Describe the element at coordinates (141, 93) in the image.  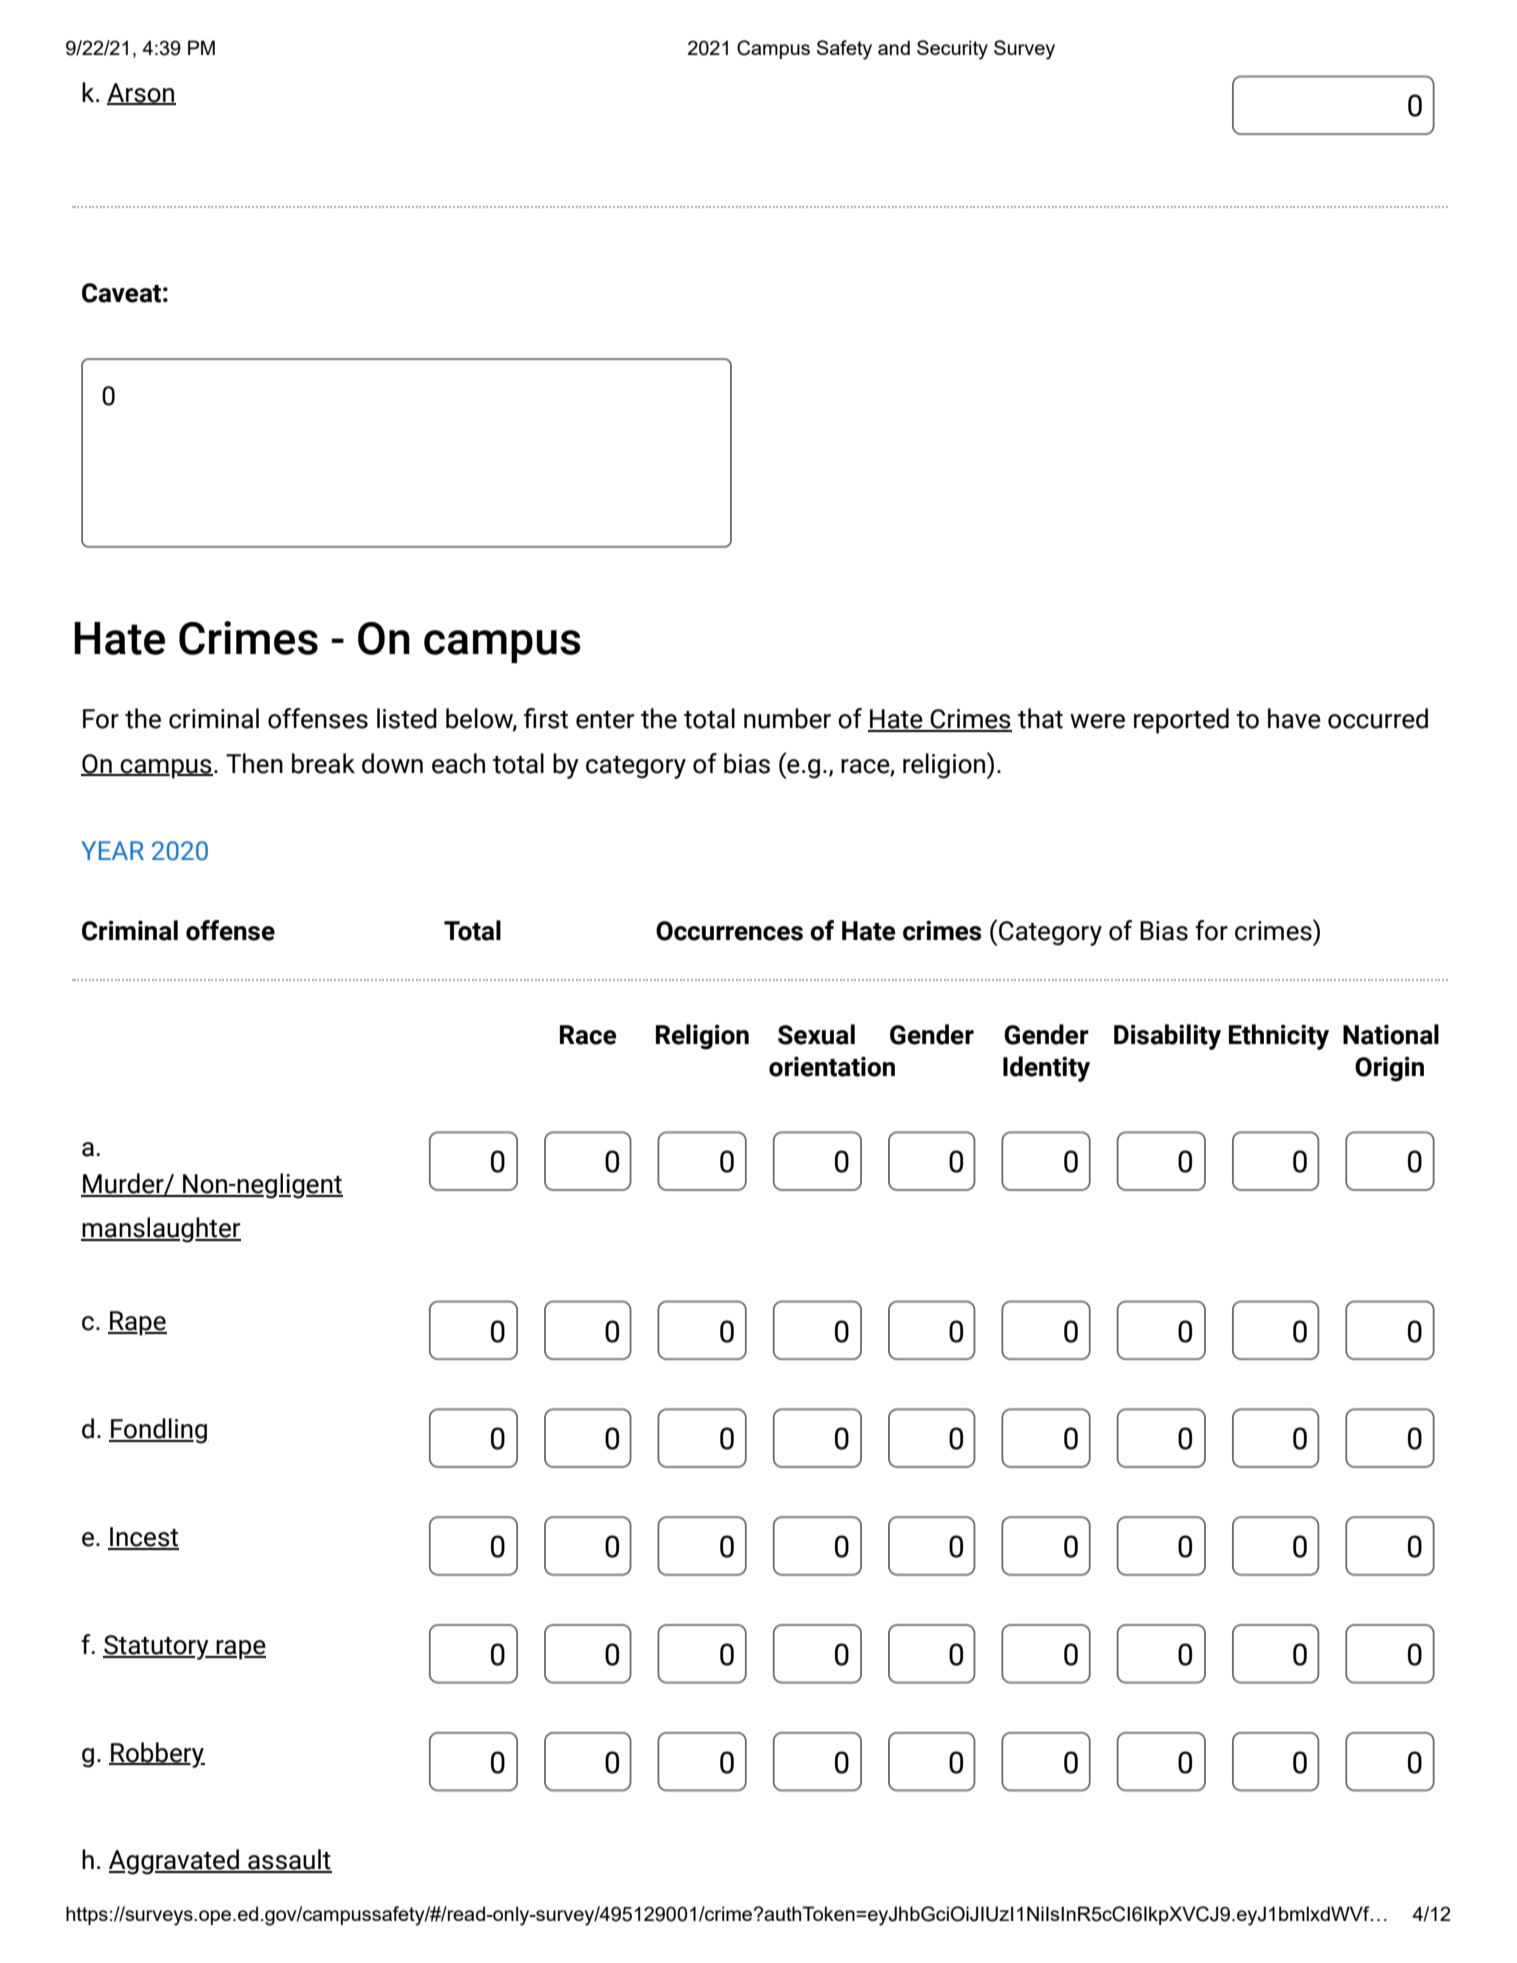
I see `Arson` at that location.
